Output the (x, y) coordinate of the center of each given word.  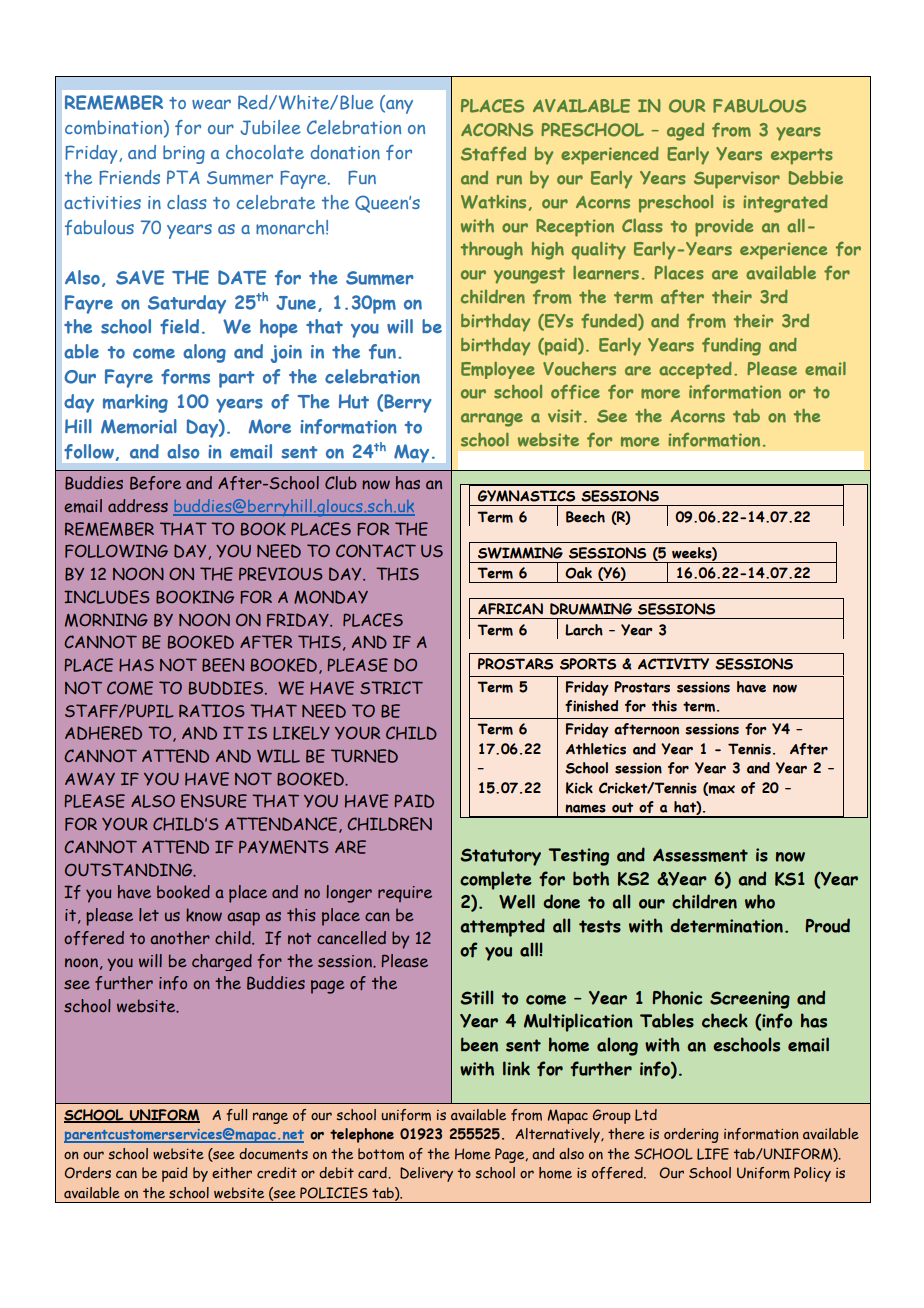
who (760, 901)
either (232, 1173)
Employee (498, 370)
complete (496, 880)
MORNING (106, 620)
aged (685, 132)
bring (184, 154)
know (204, 915)
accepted (695, 370)
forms (185, 376)
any (398, 107)
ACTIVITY (673, 664)
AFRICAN (510, 609)
